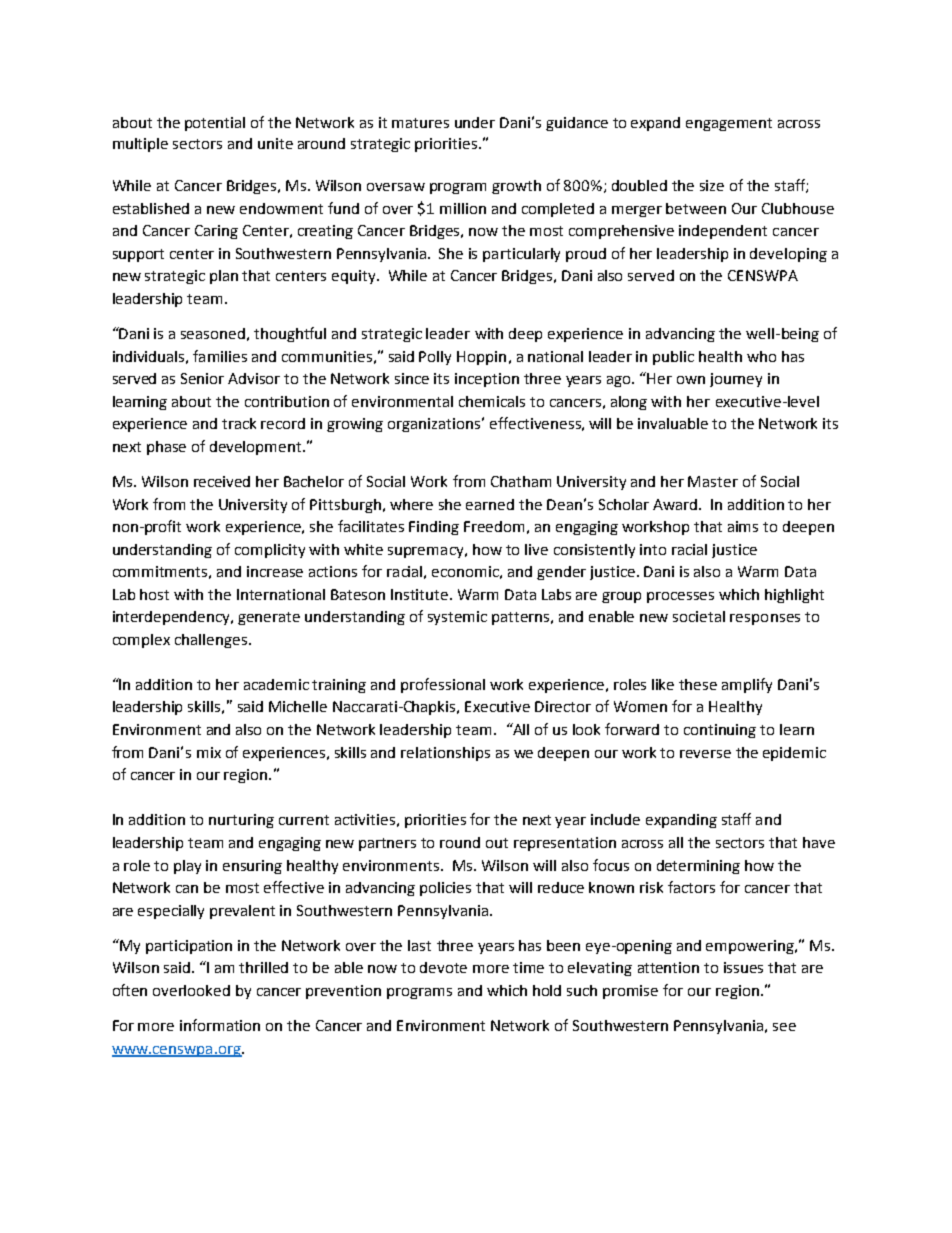 This screenshot has width=952, height=1233. What do you see at coordinates (420, 123) in the screenshot?
I see `matures` at bounding box center [420, 123].
